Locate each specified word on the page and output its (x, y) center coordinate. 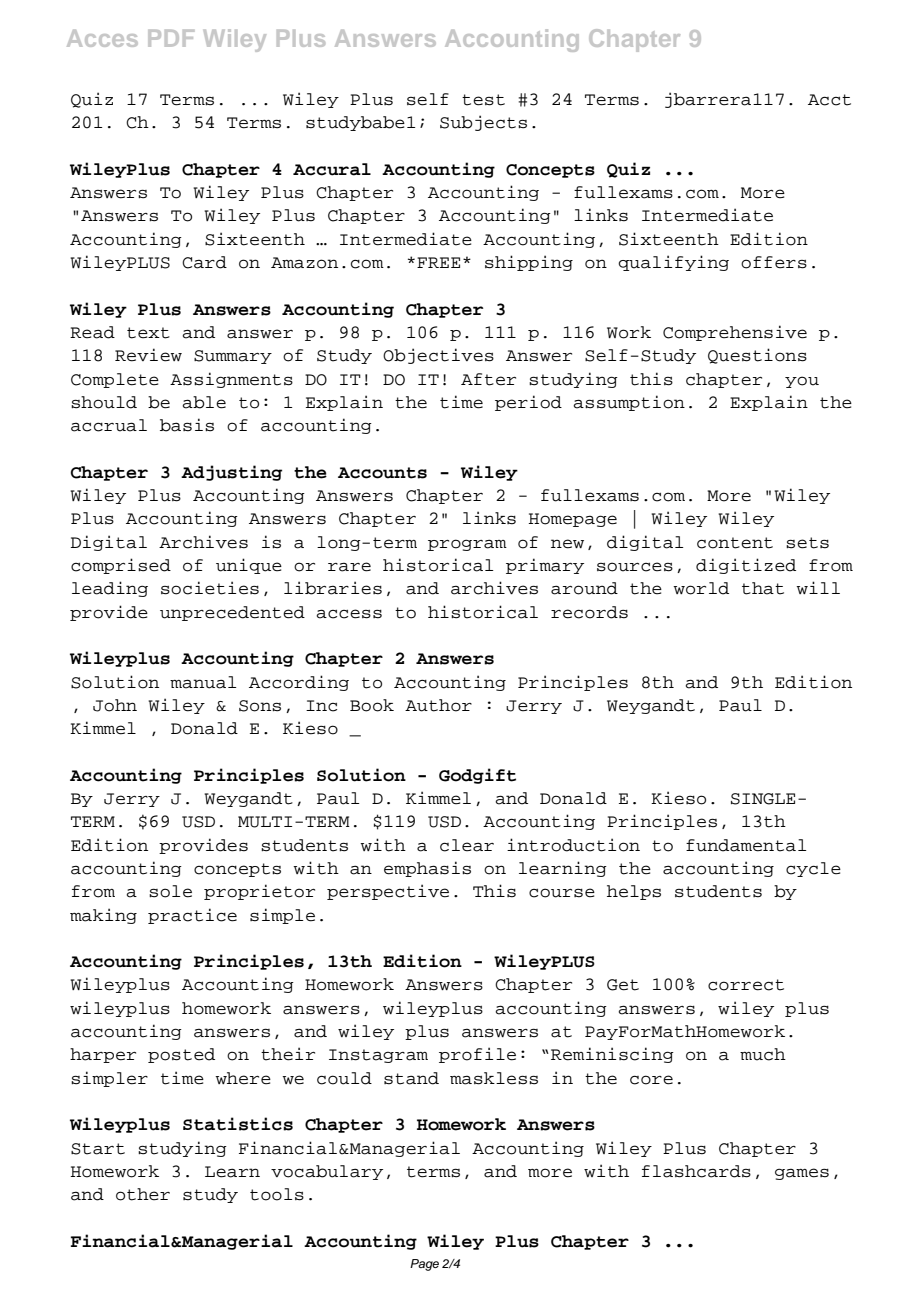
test (483, 100)
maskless (494, 1078)
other (143, 1194)
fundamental (746, 845)
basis (187, 425)
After (488, 379)
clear (467, 845)
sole (170, 891)
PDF (171, 38)
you (802, 382)
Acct (829, 100)
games (802, 1174)
